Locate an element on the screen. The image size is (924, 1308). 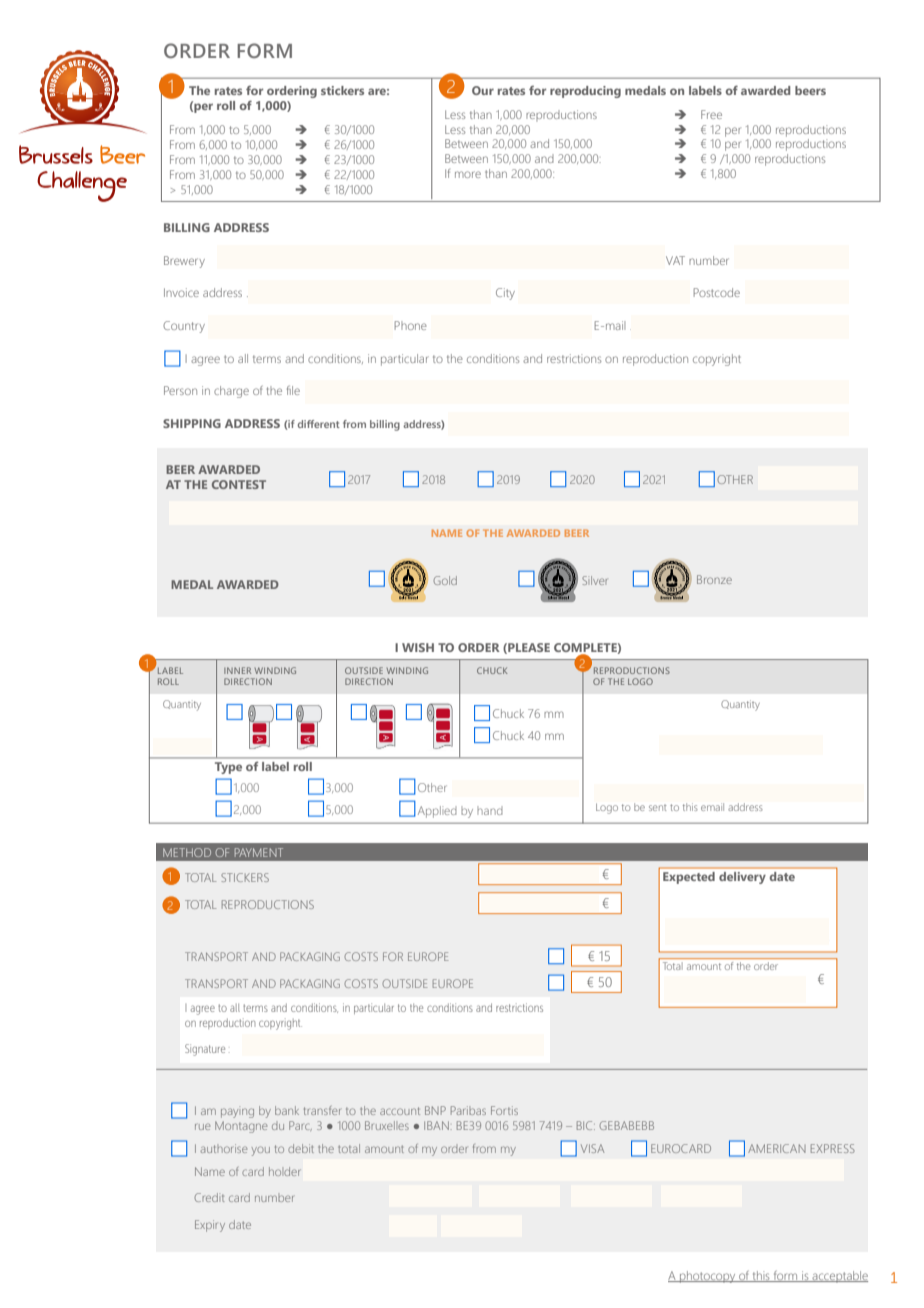
photocopy is located at coordinates (708, 1277).
